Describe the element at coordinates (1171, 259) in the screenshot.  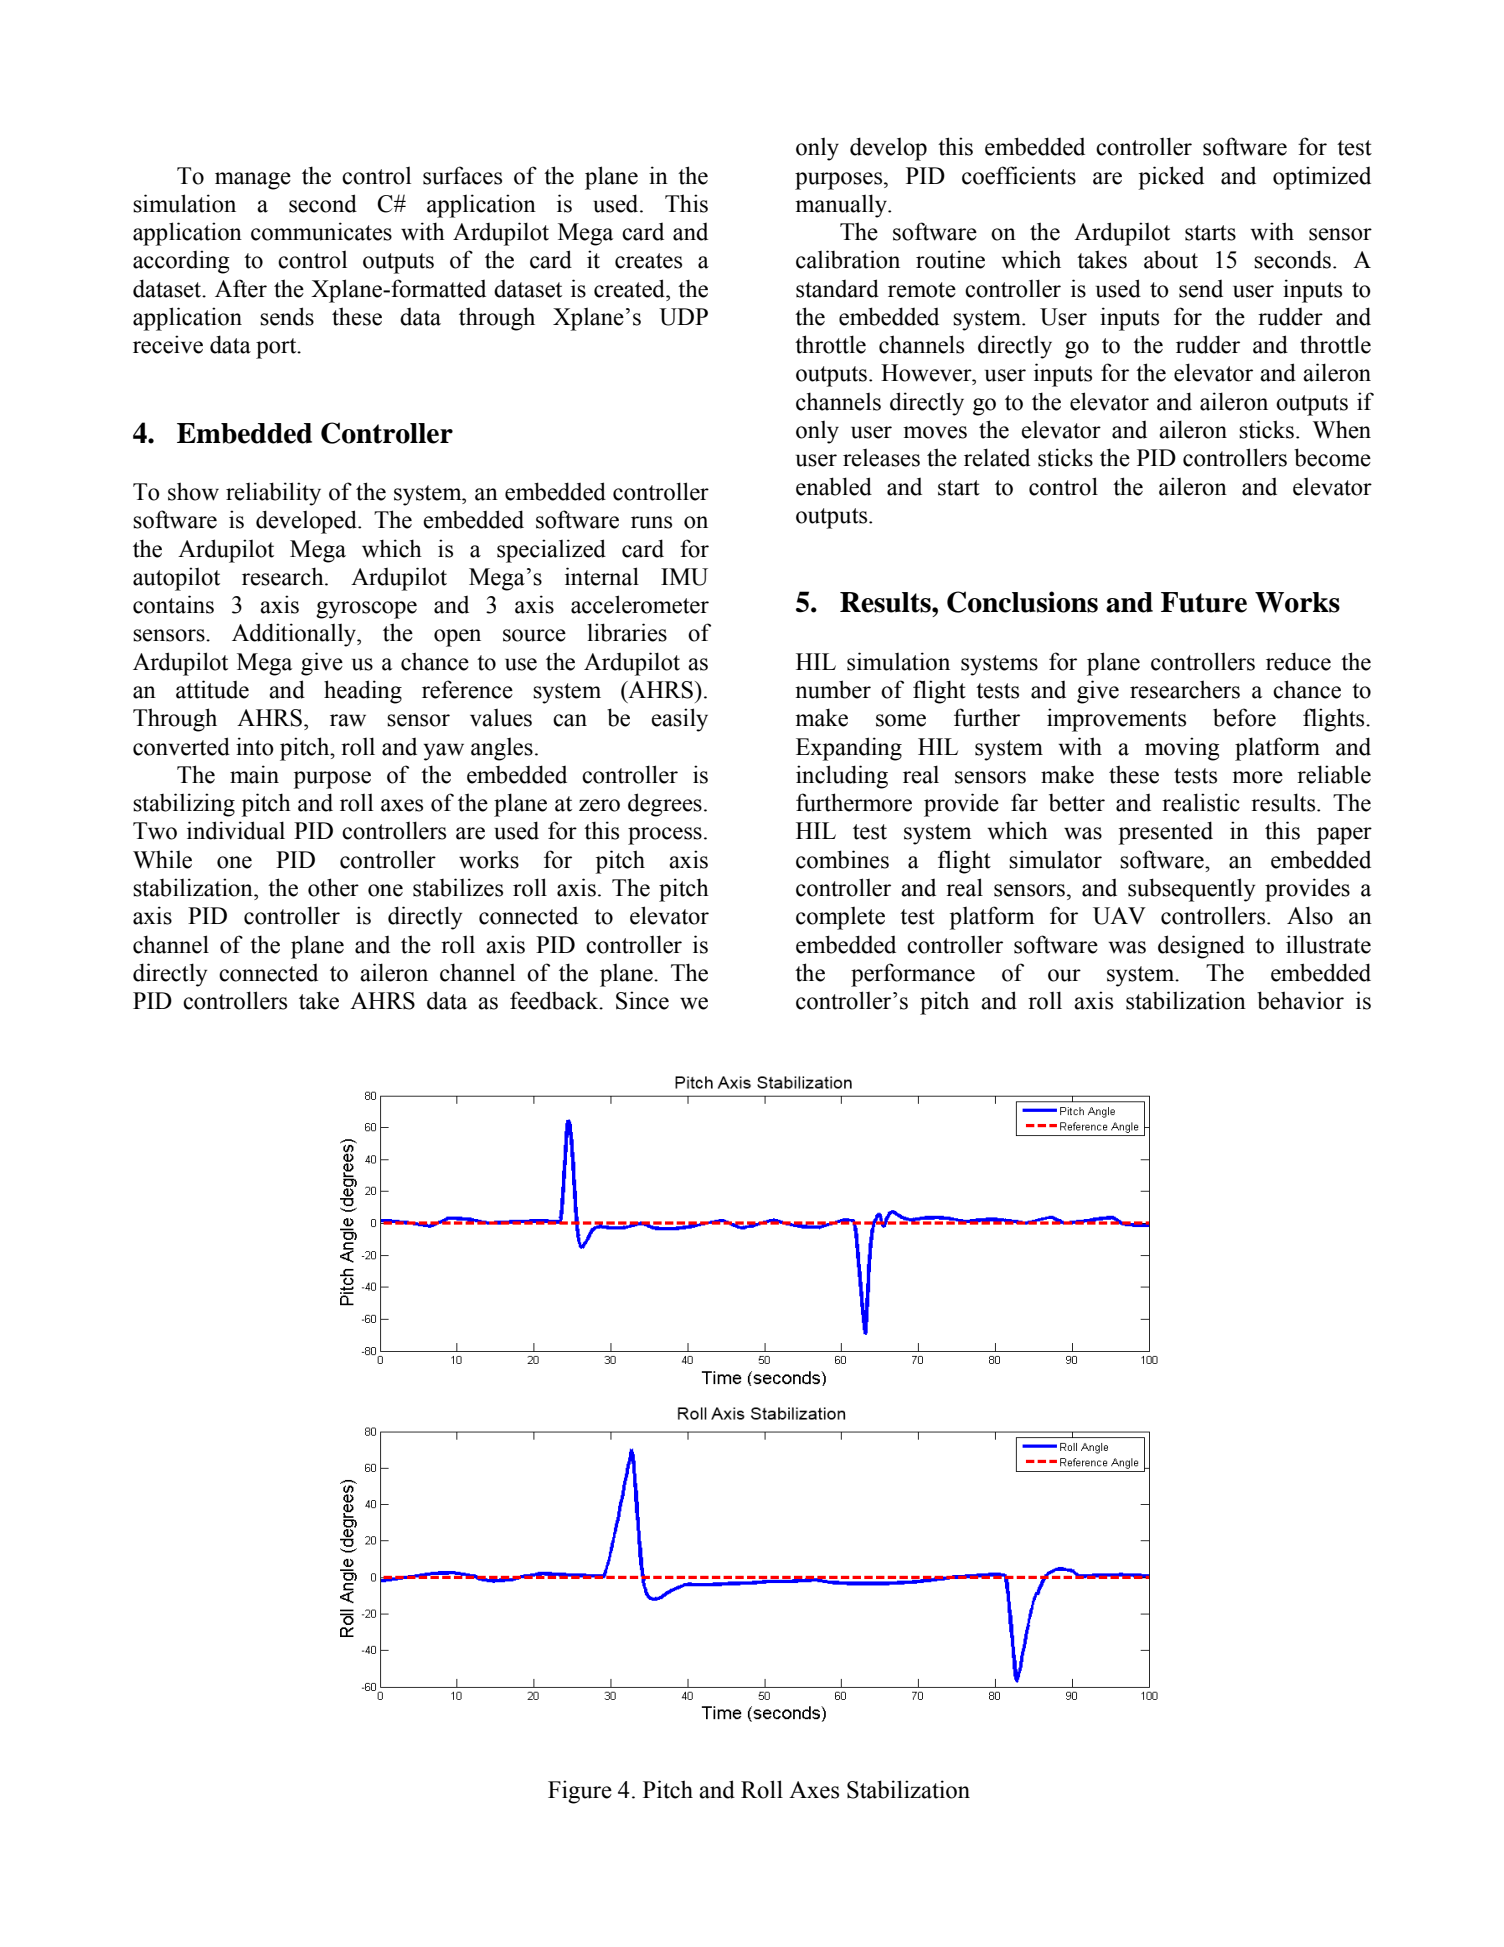
I see `about` at that location.
